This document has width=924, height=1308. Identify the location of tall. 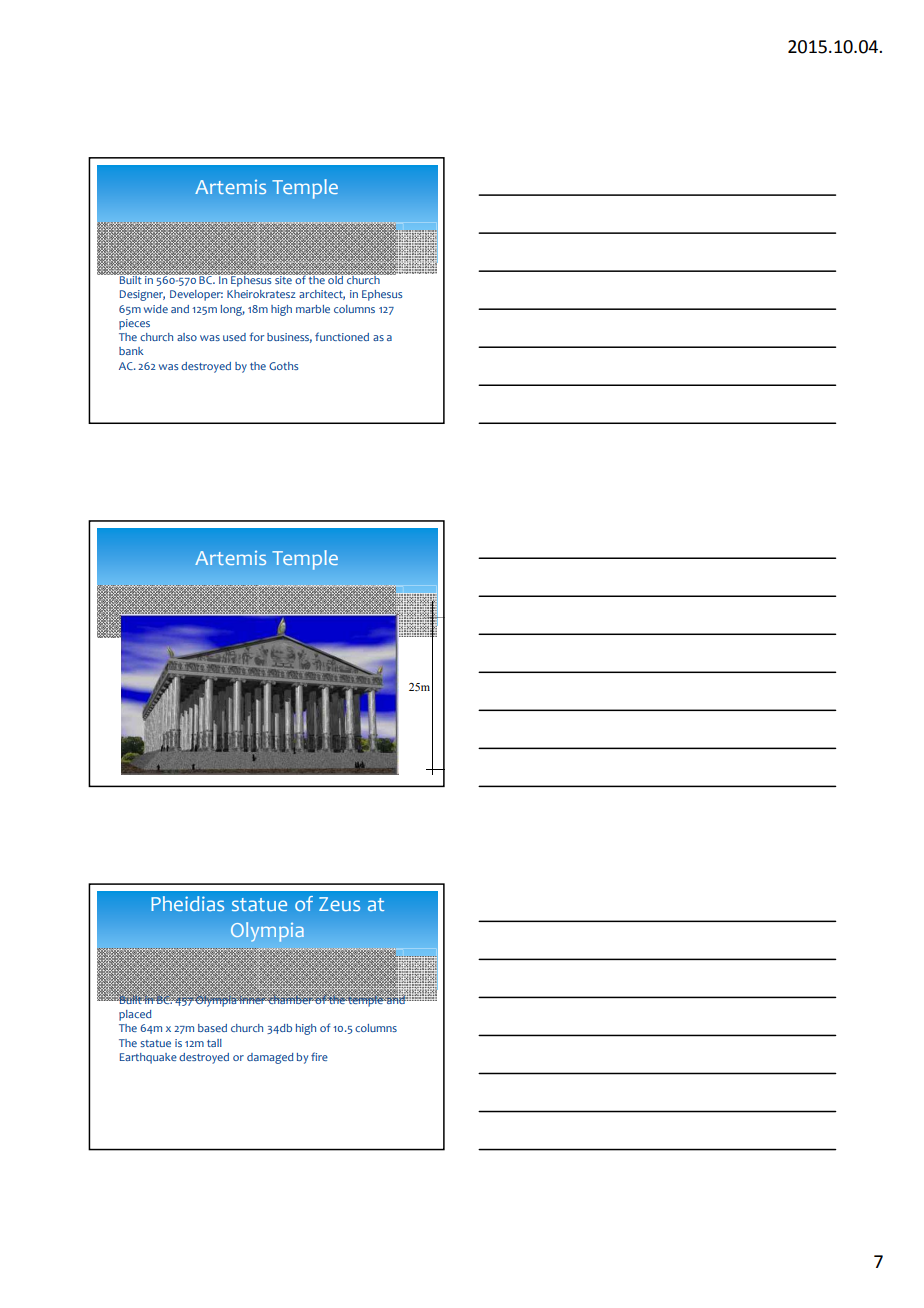
(214, 1043).
